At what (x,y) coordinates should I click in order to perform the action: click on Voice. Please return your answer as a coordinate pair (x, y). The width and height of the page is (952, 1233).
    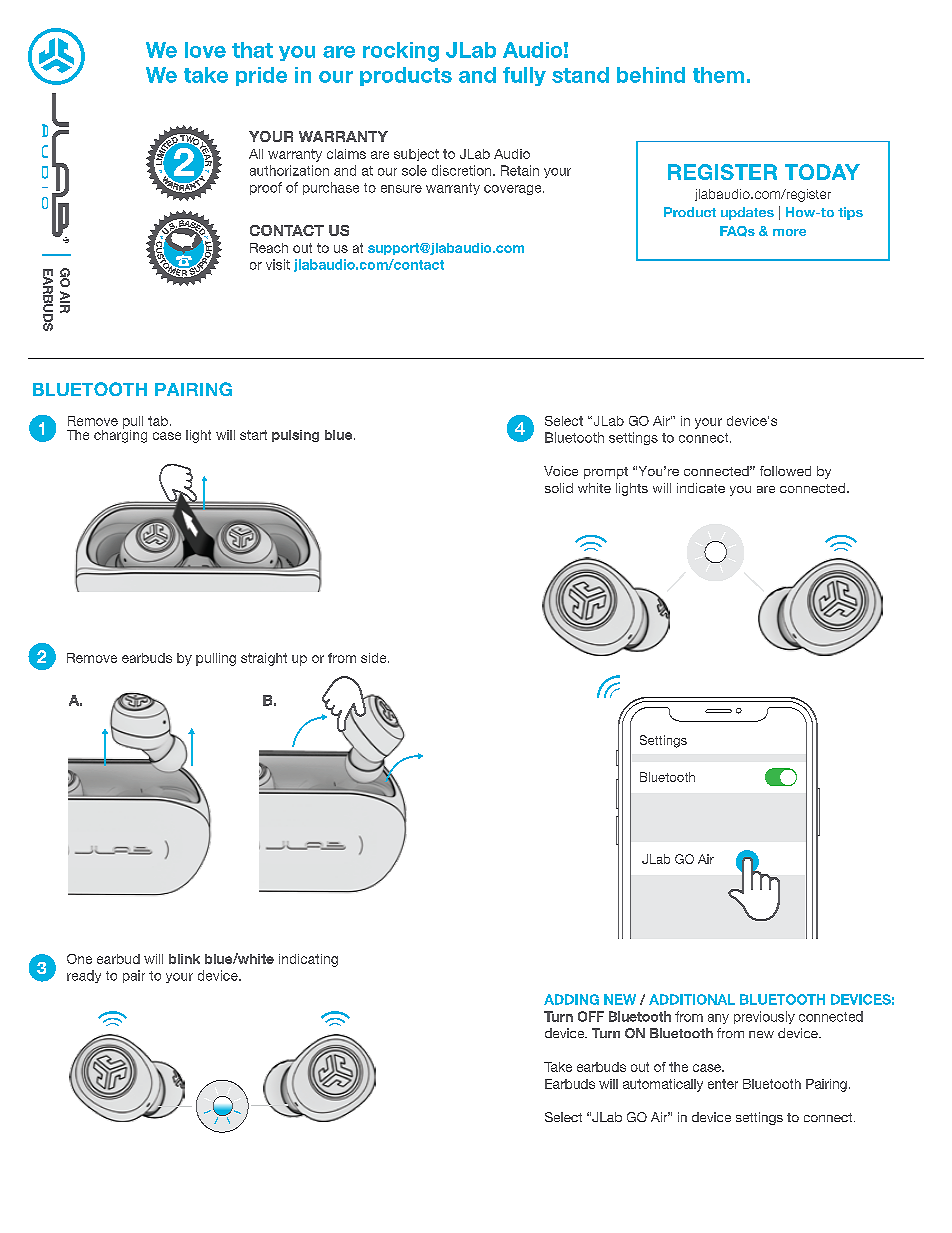
    Looking at the image, I should click on (561, 471).
